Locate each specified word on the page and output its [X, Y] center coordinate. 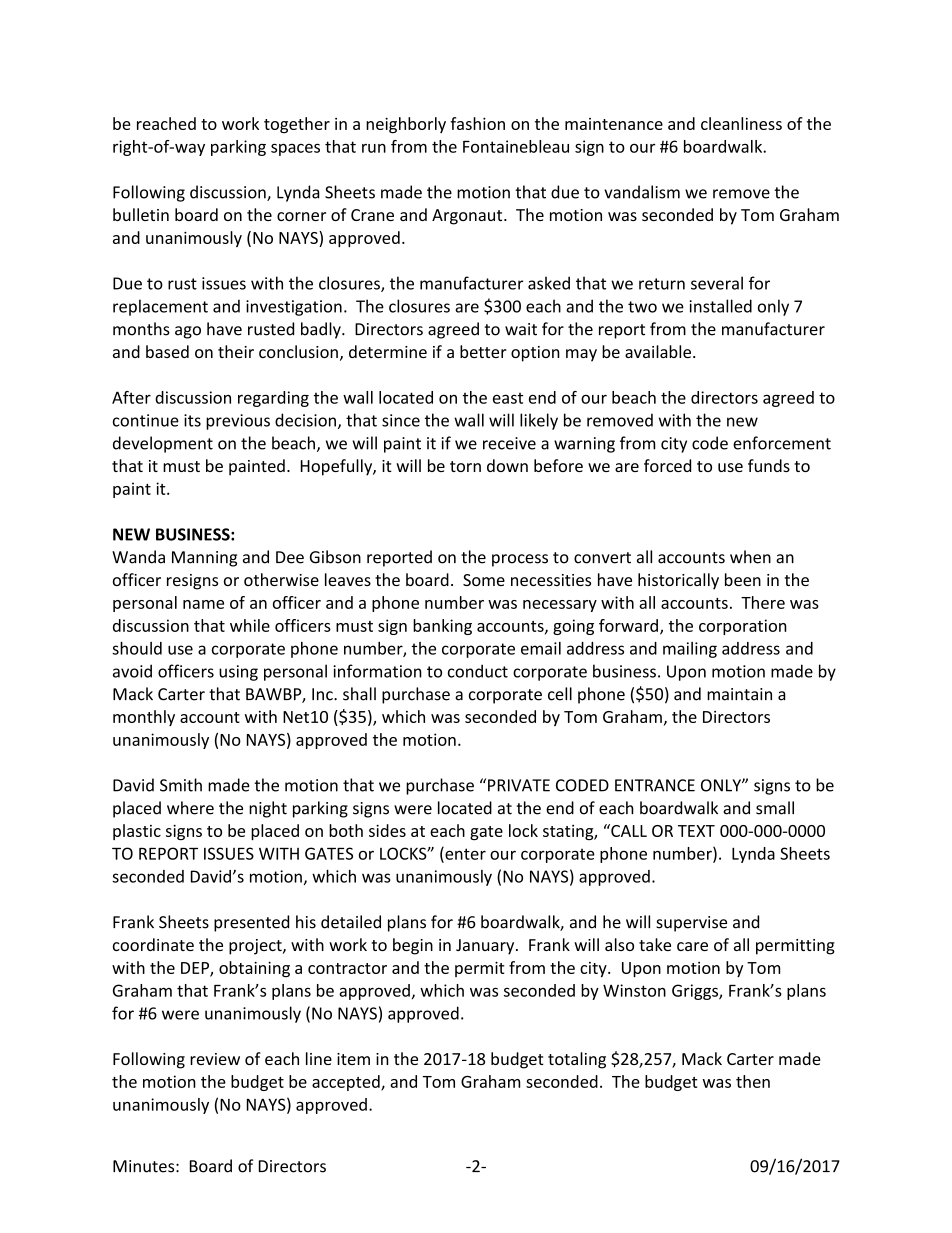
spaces [295, 149]
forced [667, 465]
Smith [181, 785]
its [192, 420]
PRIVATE [519, 785]
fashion [477, 123]
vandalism [642, 192]
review [215, 1059]
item [353, 1059]
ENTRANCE [655, 785]
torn [465, 466]
